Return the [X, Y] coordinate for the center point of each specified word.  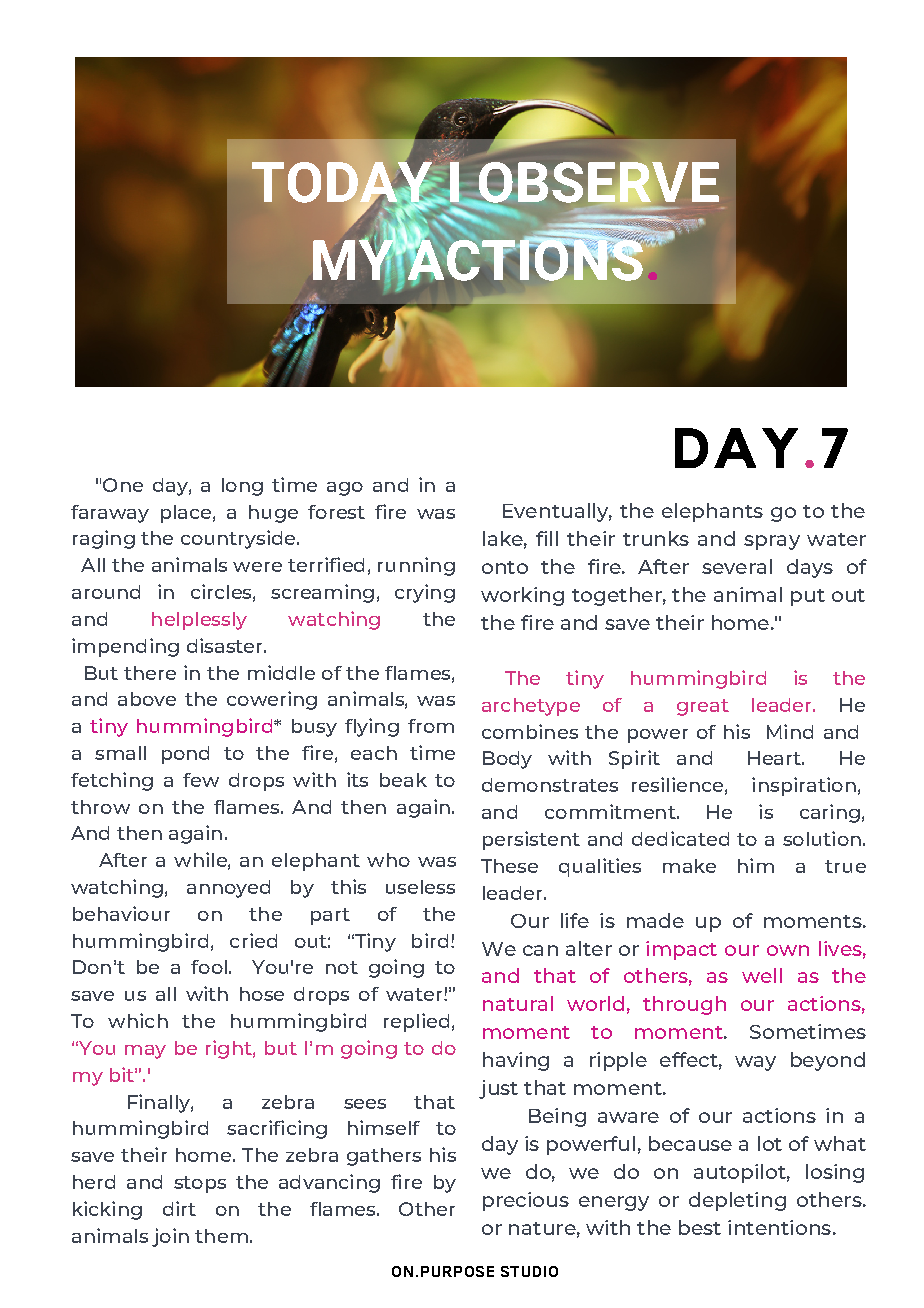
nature [542, 1228]
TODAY [343, 183]
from [431, 726]
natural [518, 1003]
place [186, 514]
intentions [779, 1227]
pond [185, 755]
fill [547, 538]
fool [209, 967]
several [737, 566]
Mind [790, 731]
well [762, 975]
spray [772, 542]
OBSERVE [597, 183]
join [170, 1237]
